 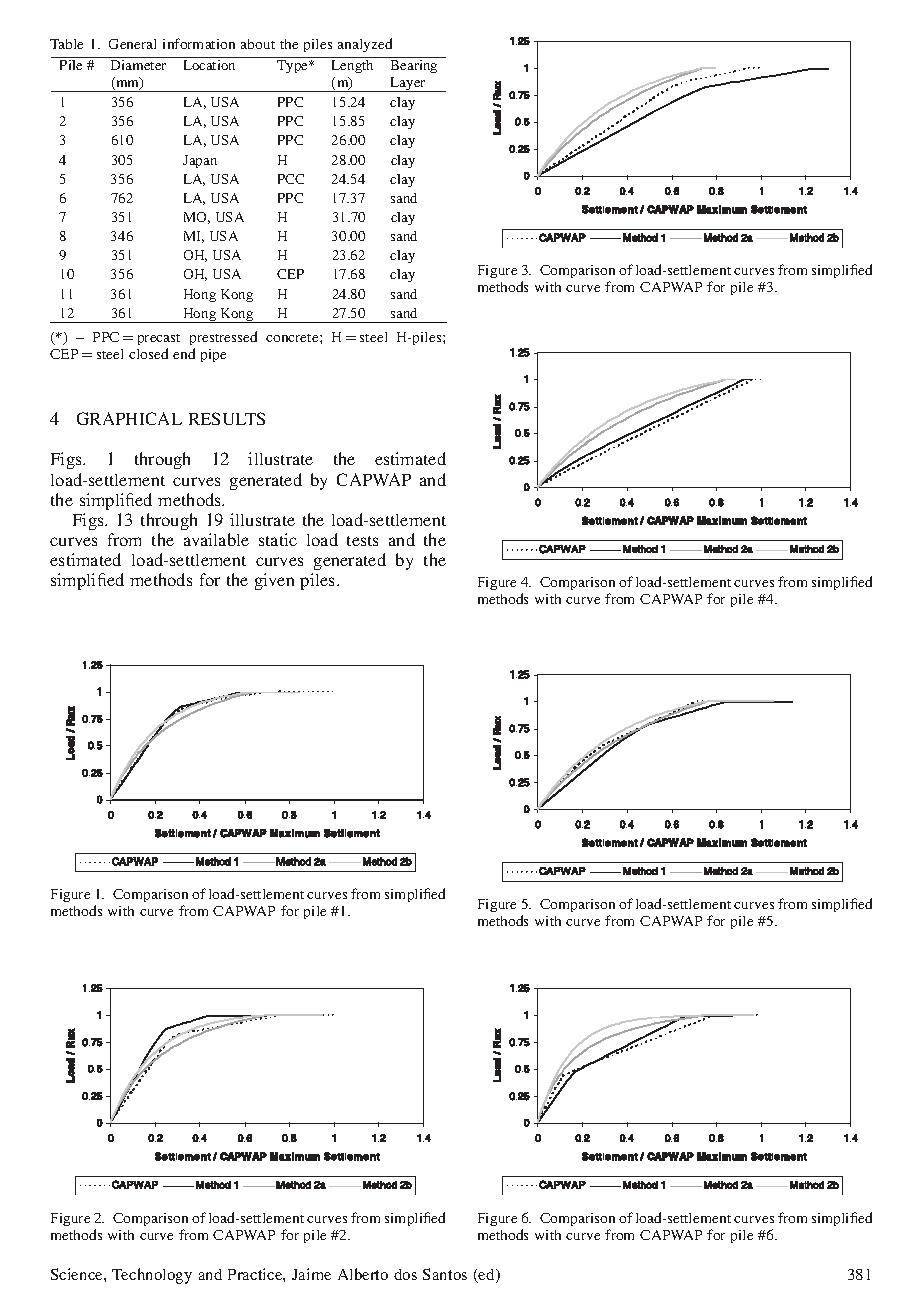 I want to click on Technology, so click(x=152, y=1276).
